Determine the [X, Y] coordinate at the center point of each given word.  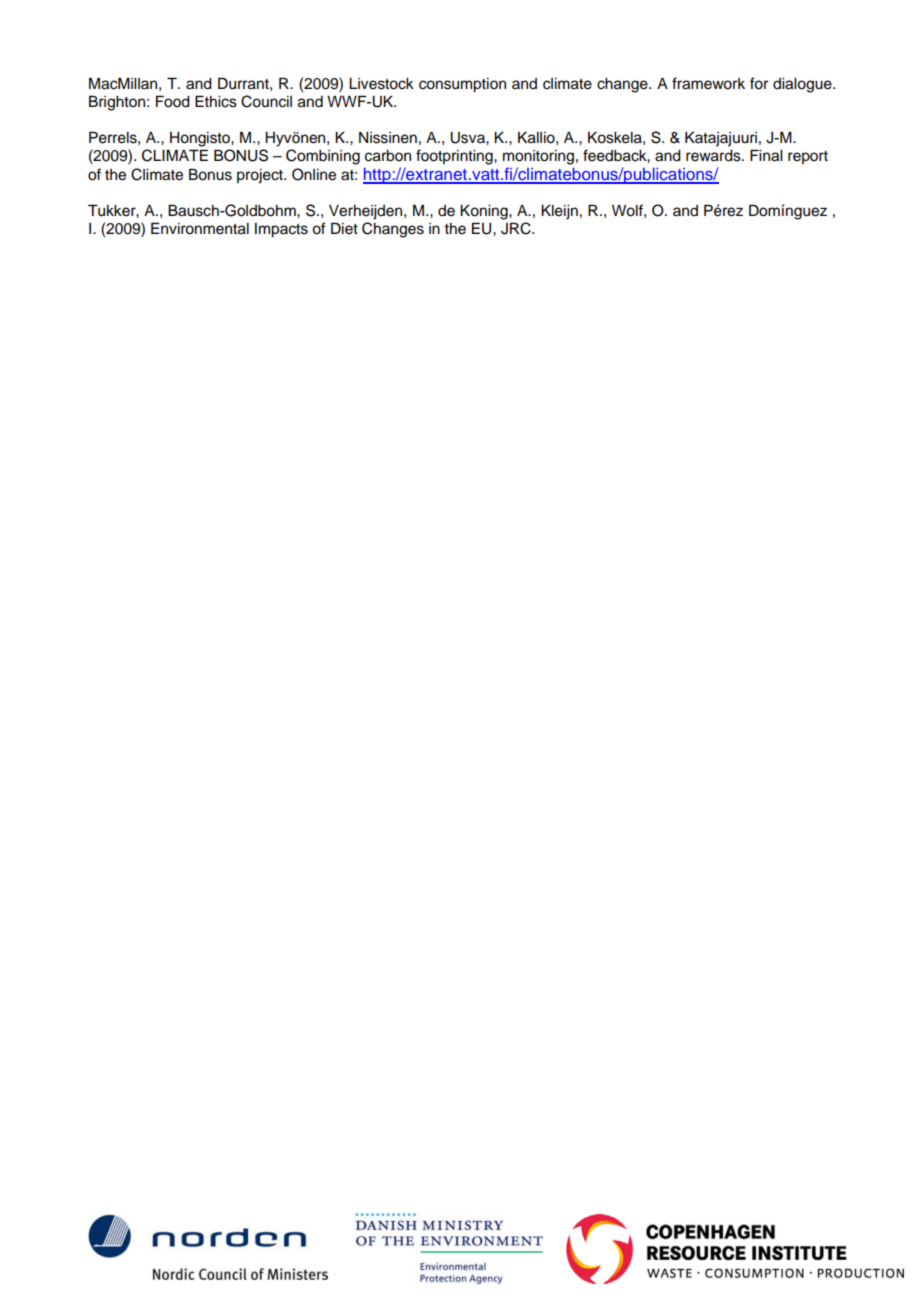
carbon [388, 156]
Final [766, 155]
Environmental [200, 228]
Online [314, 174]
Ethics [216, 101]
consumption [462, 85]
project [261, 176]
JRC [517, 228]
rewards [714, 156]
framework [708, 83]
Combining [323, 157]
